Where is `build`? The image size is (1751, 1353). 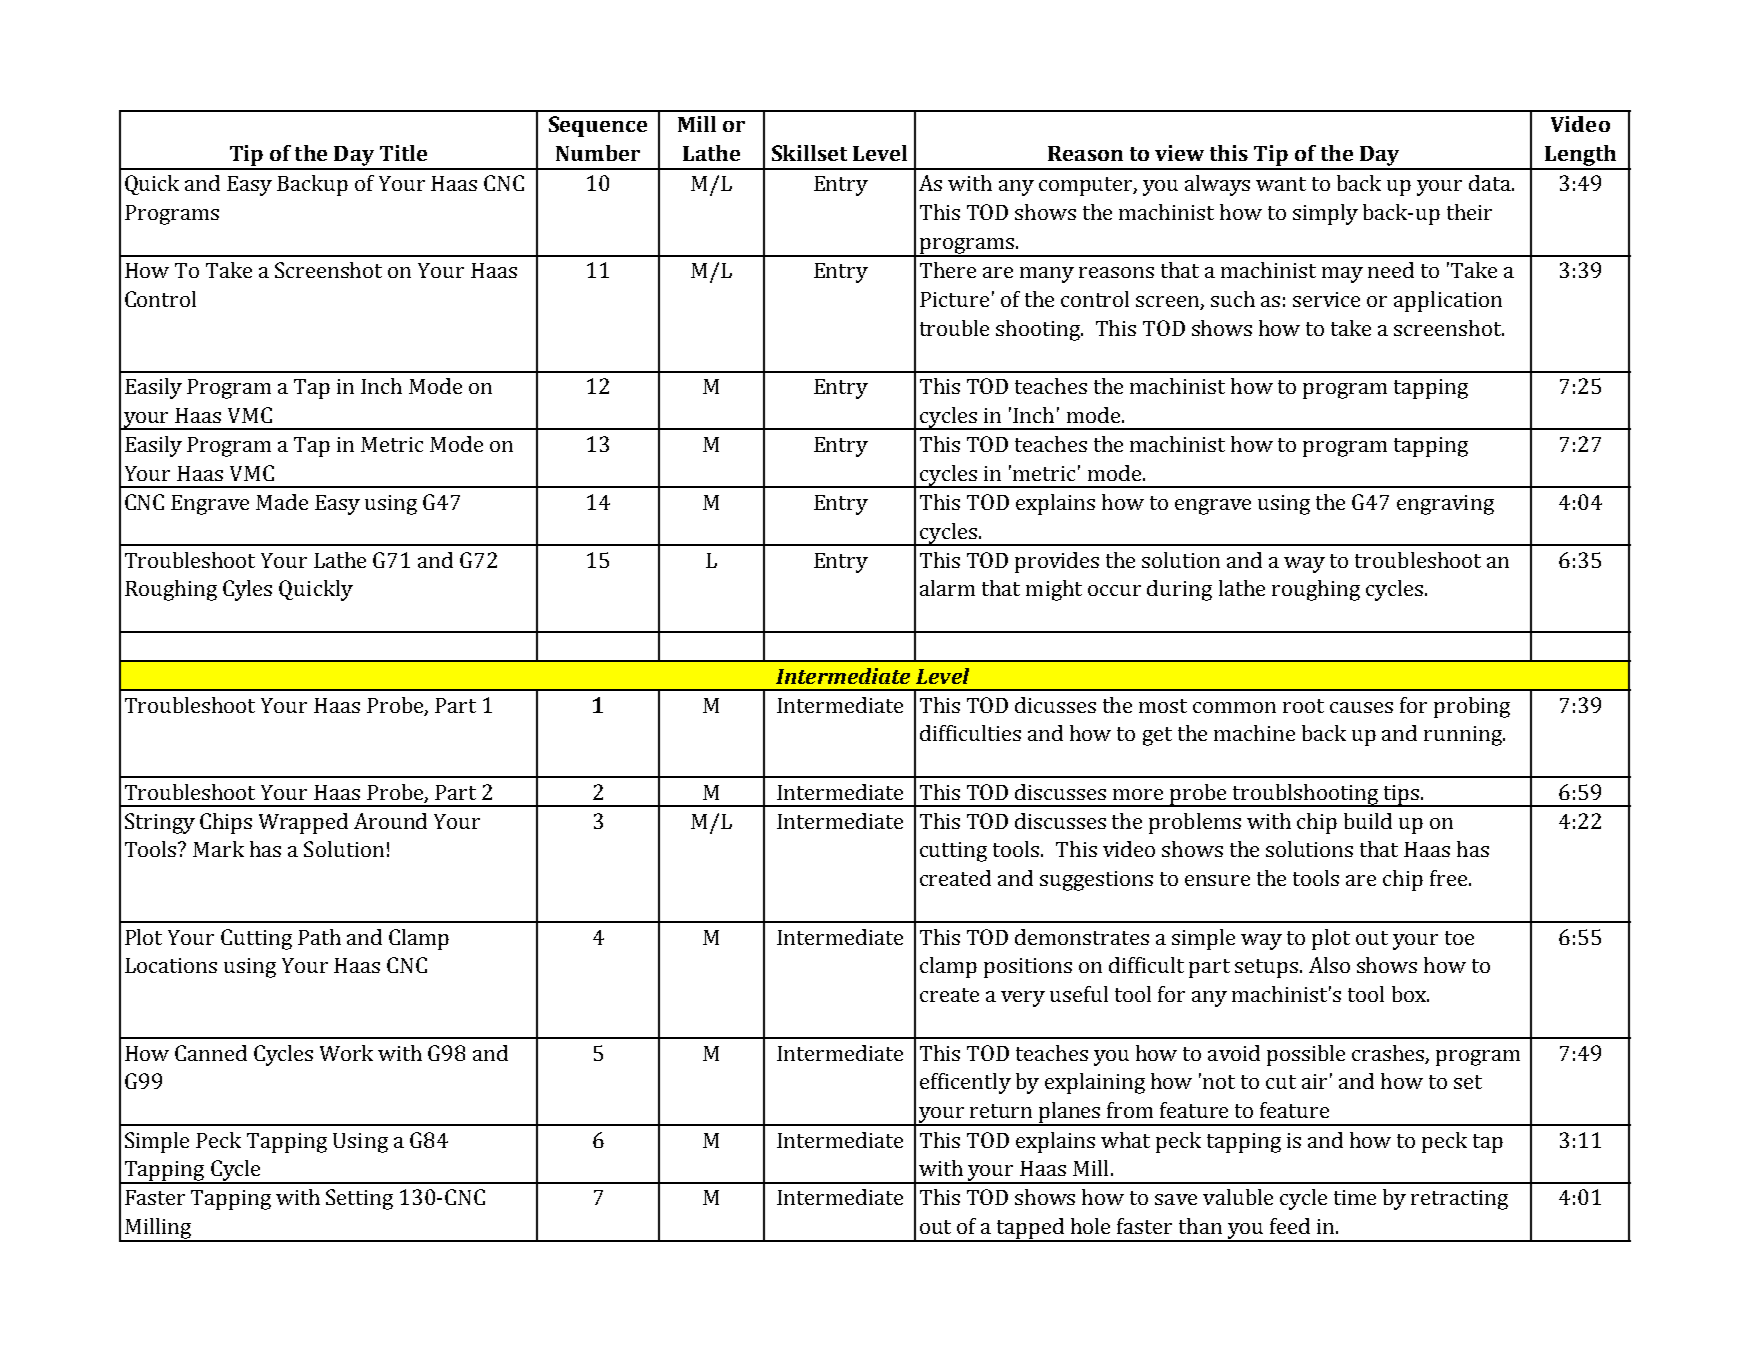 build is located at coordinates (1368, 821).
